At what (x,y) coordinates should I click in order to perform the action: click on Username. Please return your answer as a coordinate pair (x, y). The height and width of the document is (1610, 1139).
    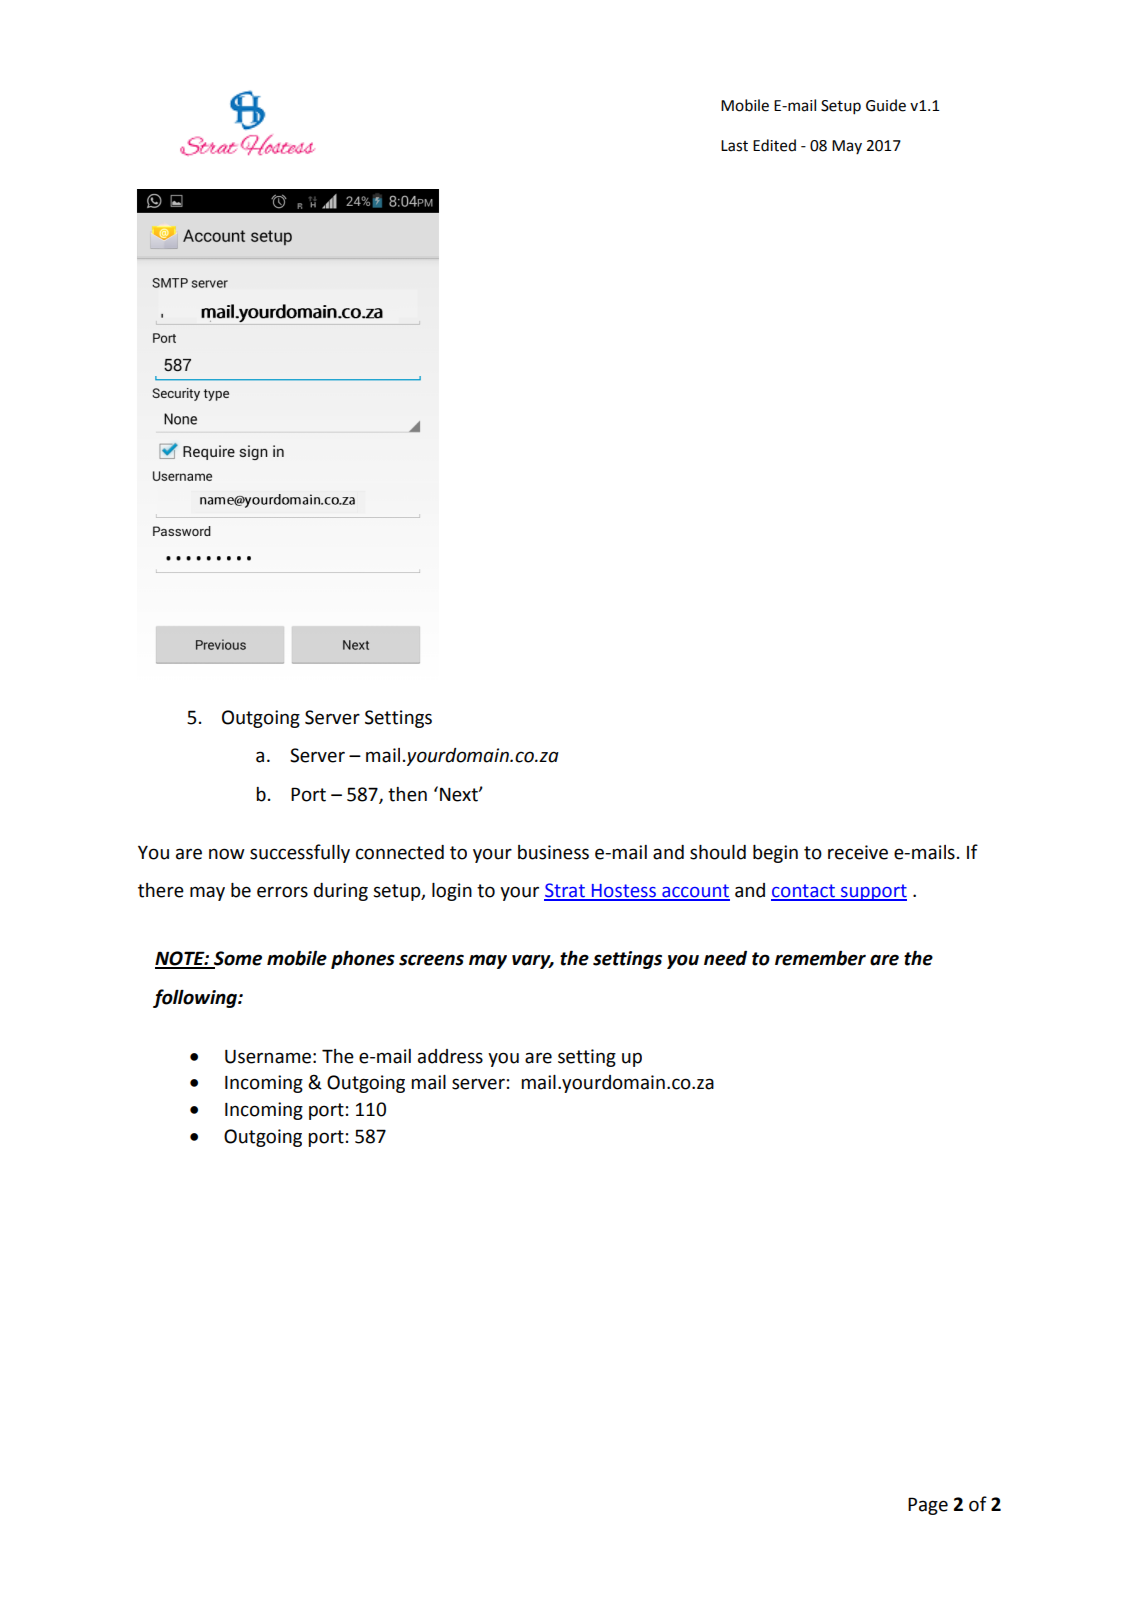
    Looking at the image, I should click on (268, 1057).
